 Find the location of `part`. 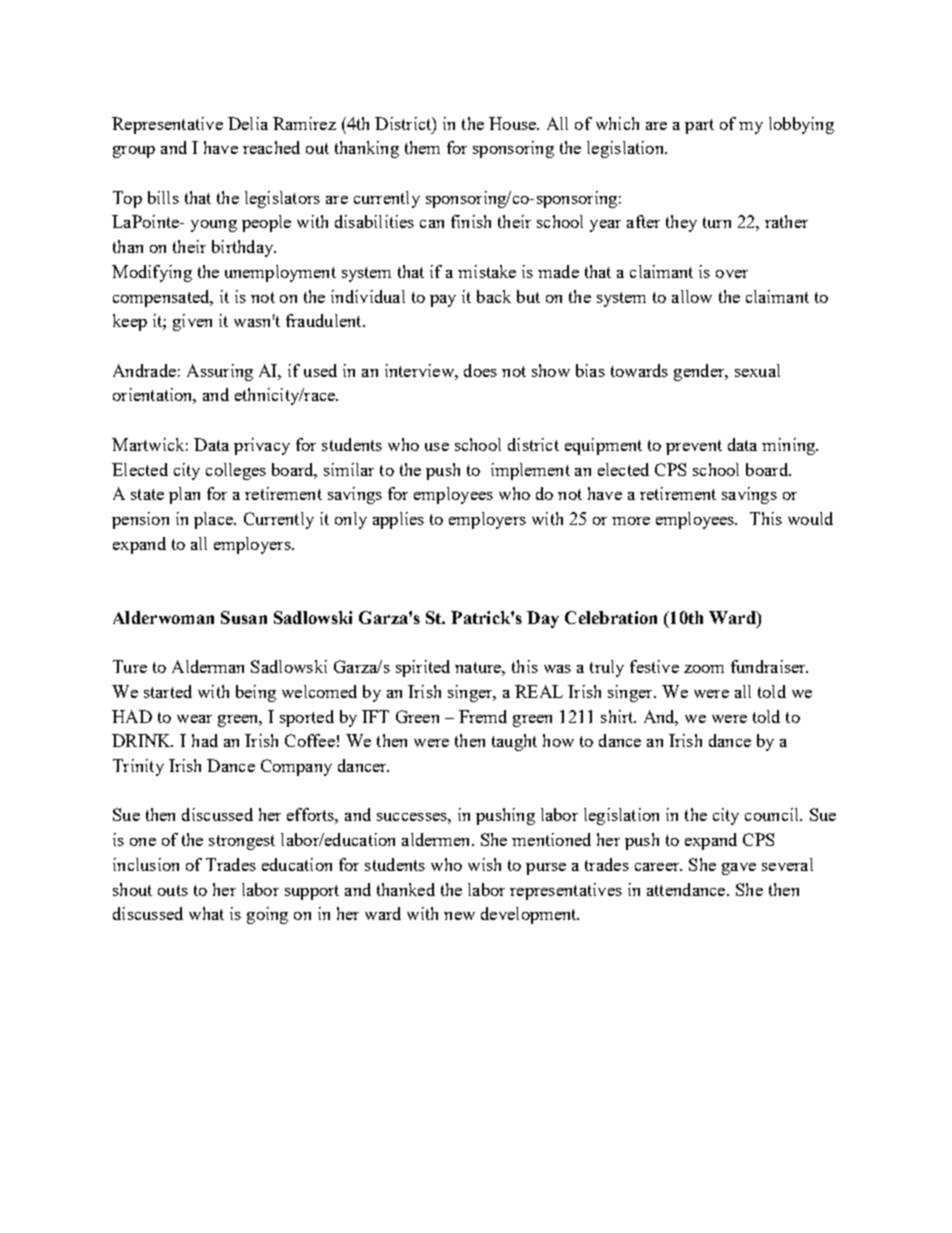

part is located at coordinates (699, 126).
